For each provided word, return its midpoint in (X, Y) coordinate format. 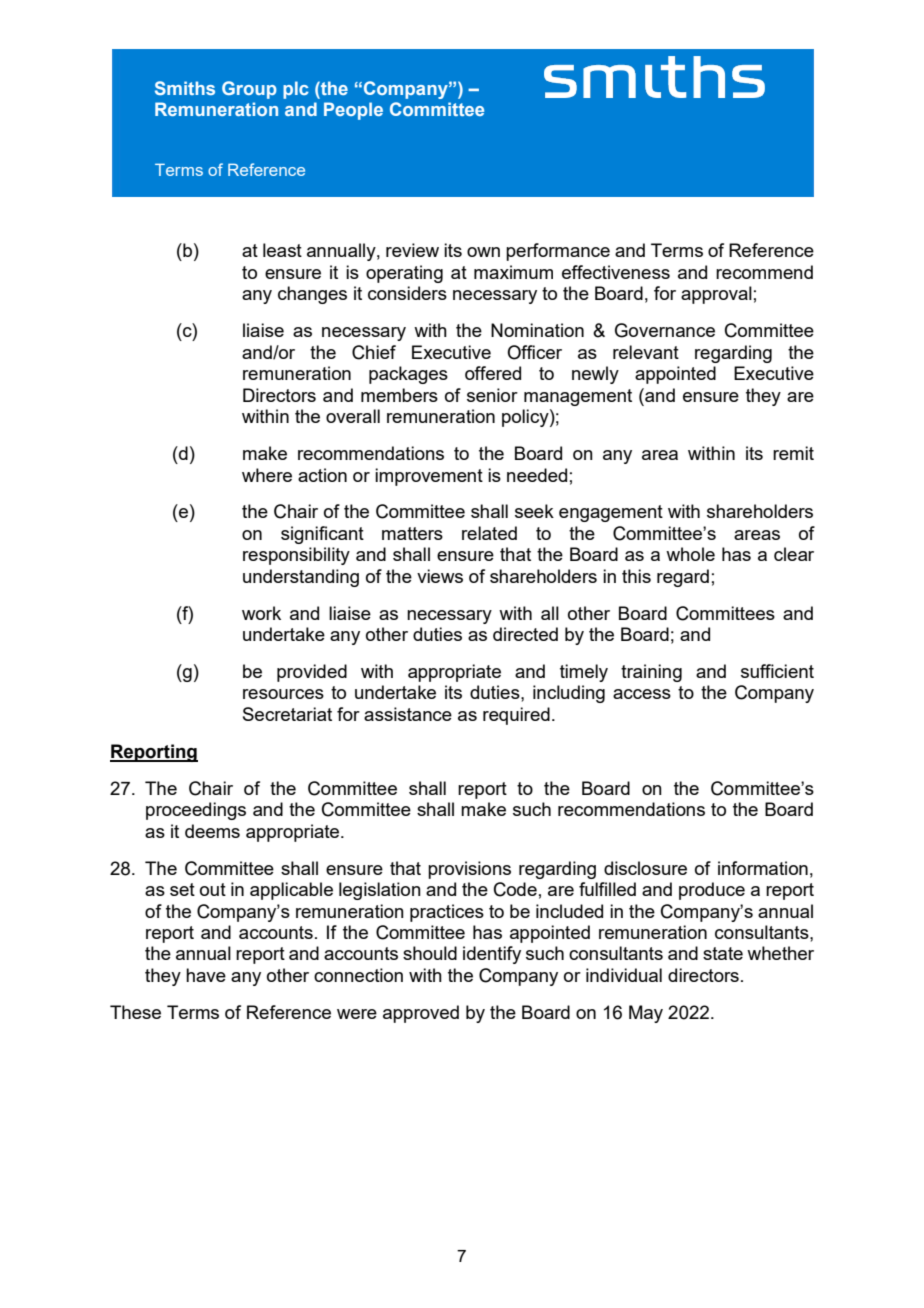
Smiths (185, 88)
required (516, 716)
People (353, 111)
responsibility (296, 556)
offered (493, 373)
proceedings (196, 811)
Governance (665, 330)
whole (690, 554)
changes (312, 295)
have (206, 975)
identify (492, 955)
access (642, 694)
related (489, 533)
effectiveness (616, 272)
